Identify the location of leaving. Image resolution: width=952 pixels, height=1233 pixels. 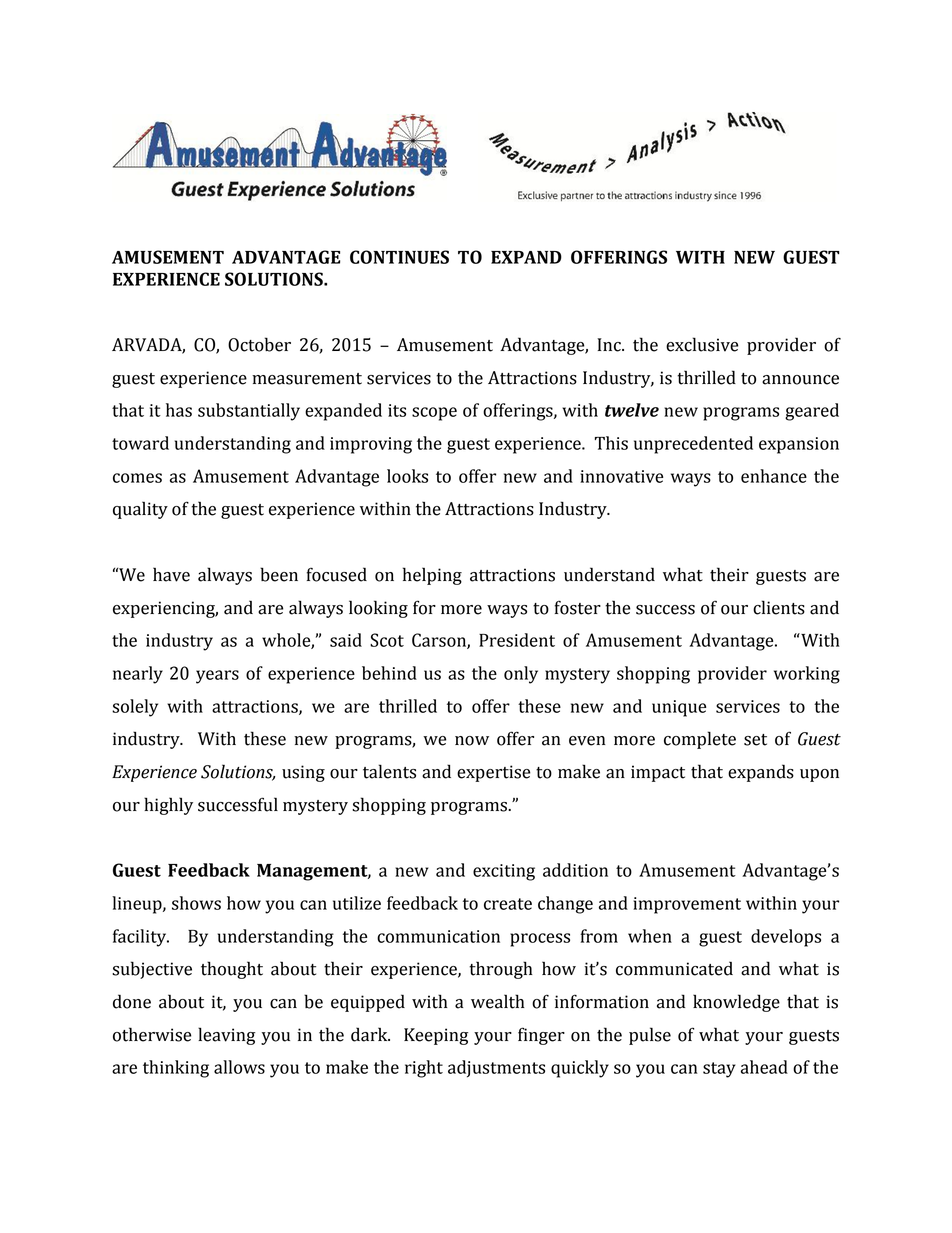
(226, 1036).
